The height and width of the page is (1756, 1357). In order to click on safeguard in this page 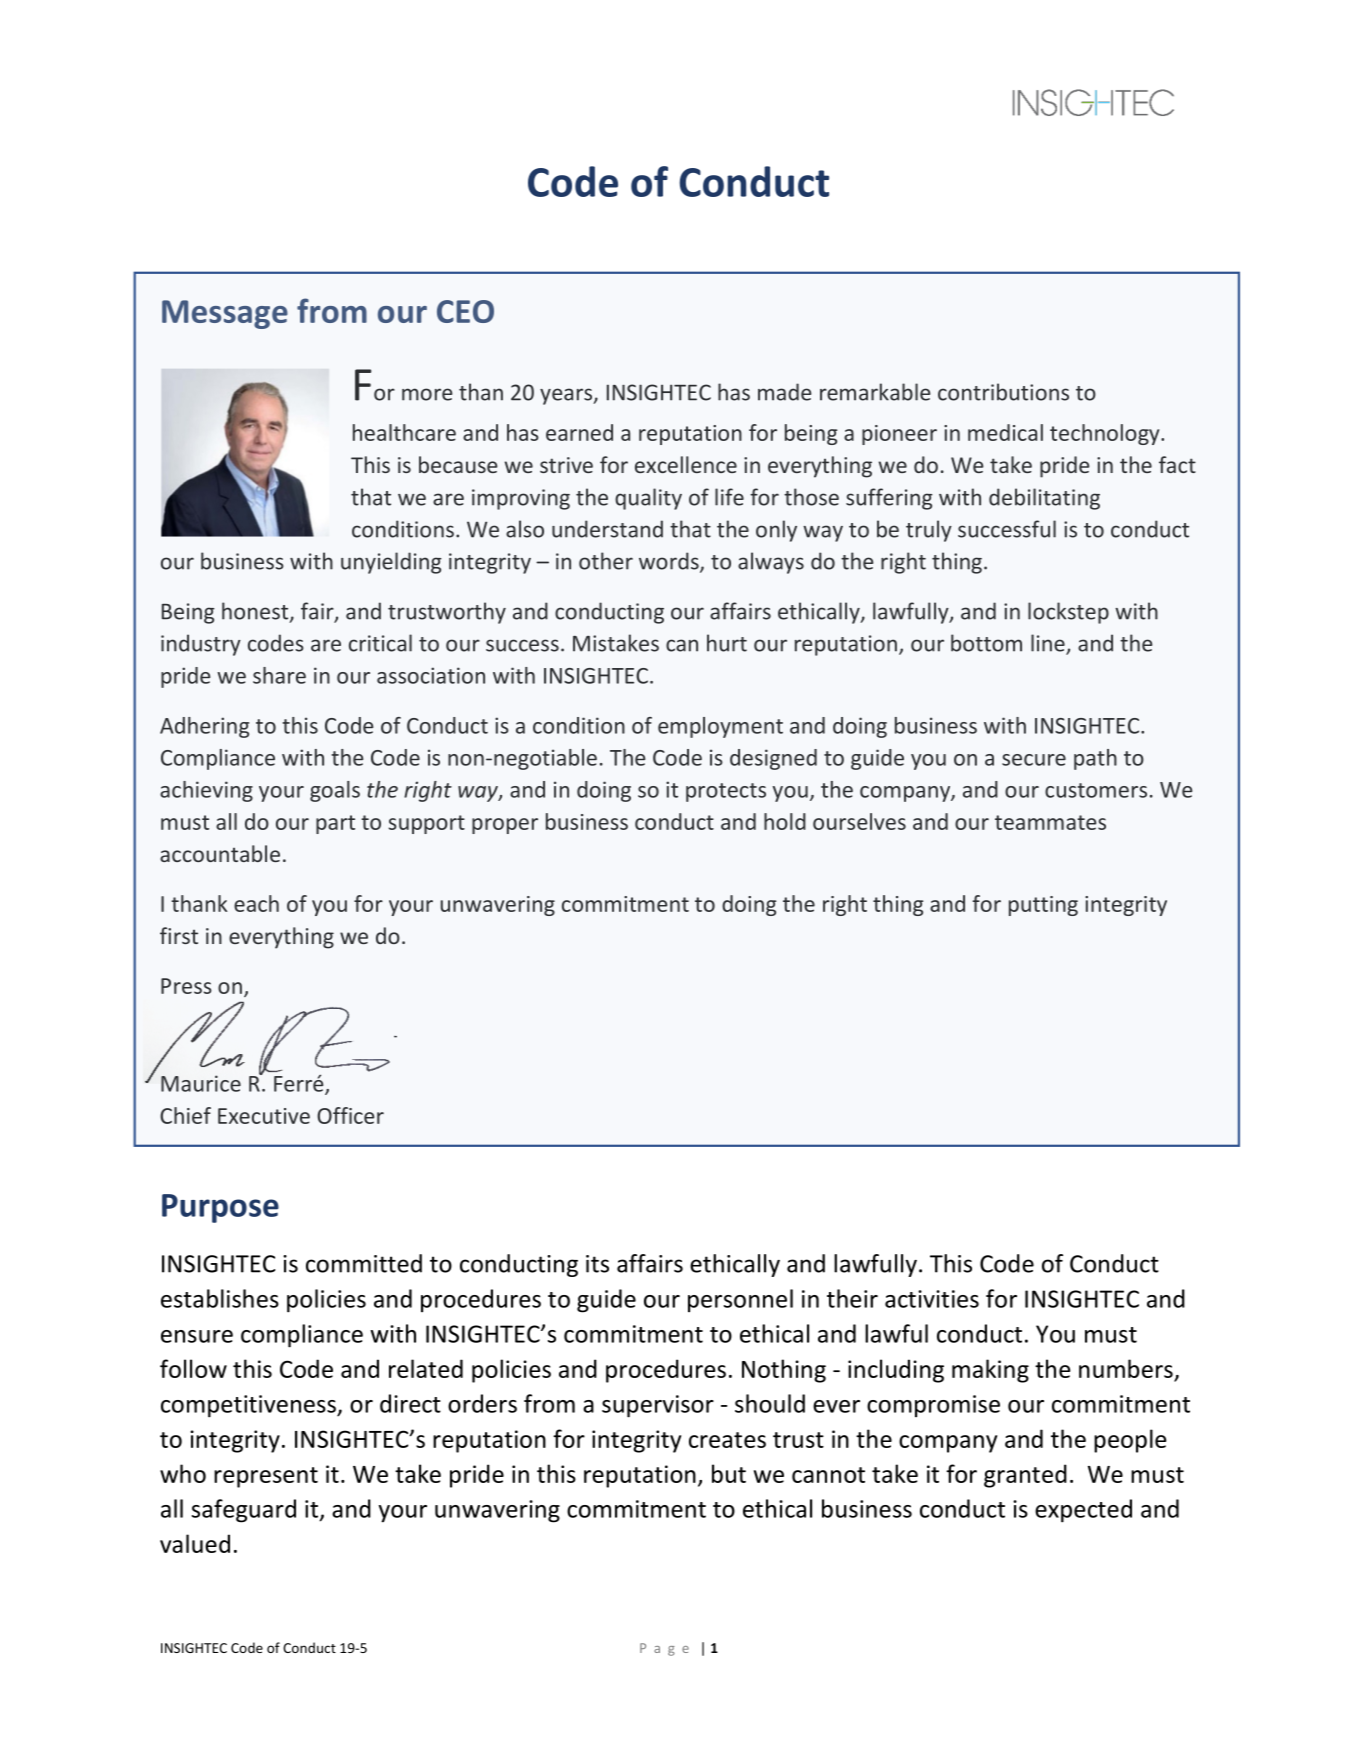, I will do `click(244, 1511)`.
